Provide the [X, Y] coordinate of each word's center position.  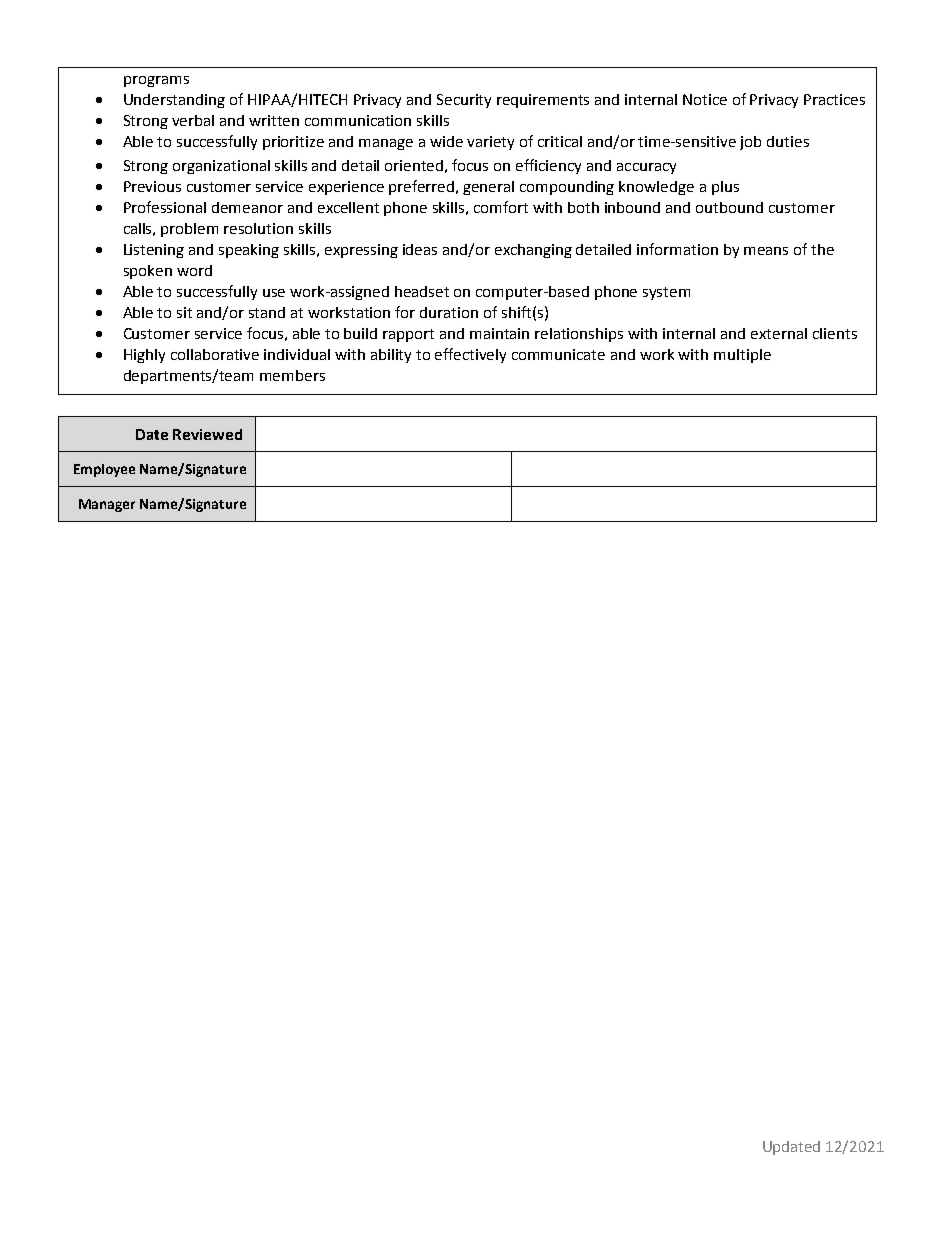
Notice [705, 99]
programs [156, 81]
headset [422, 291]
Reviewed [207, 434]
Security [464, 101]
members [292, 375]
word [194, 270]
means [766, 251]
